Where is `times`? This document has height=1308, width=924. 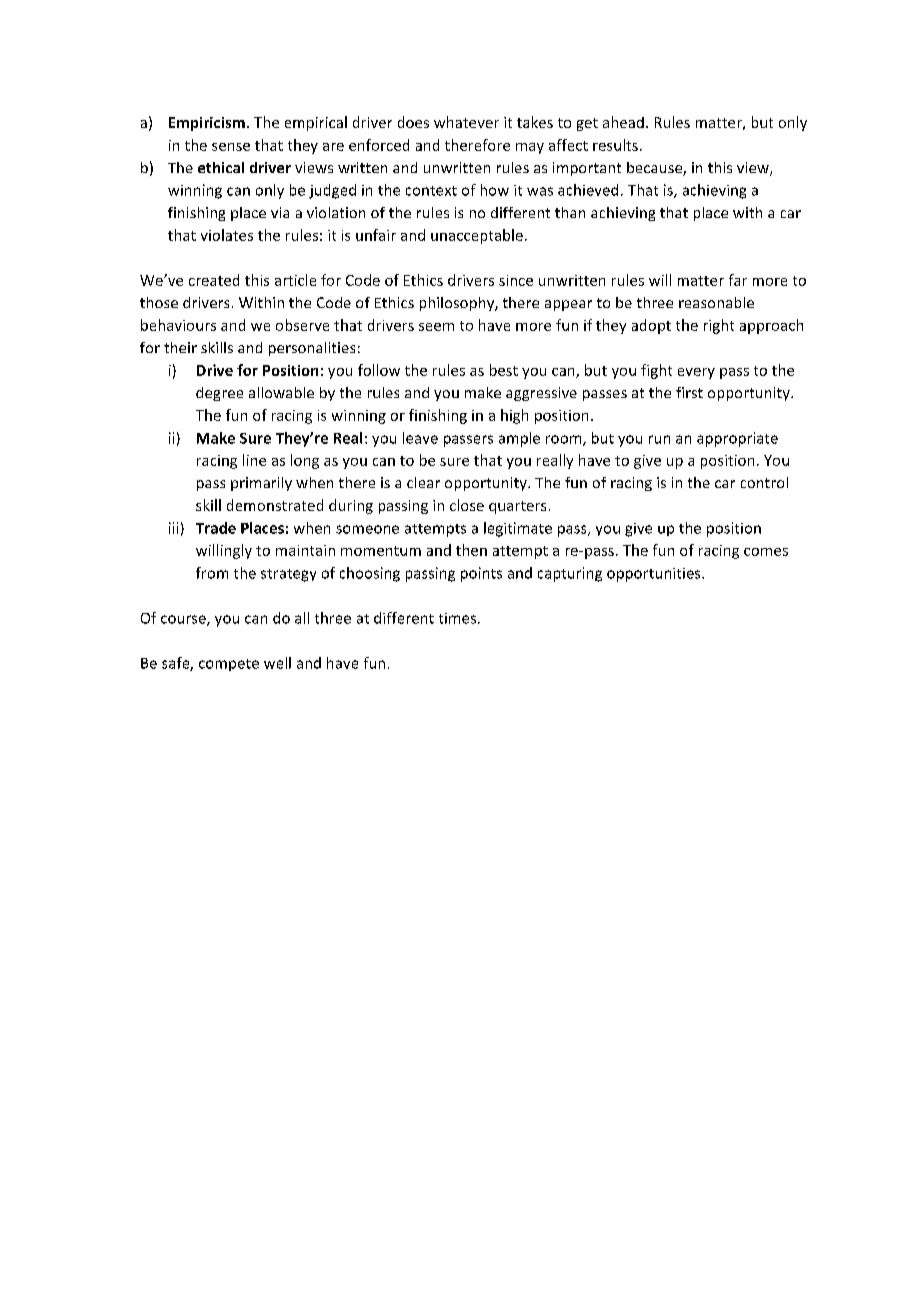
times is located at coordinates (457, 618).
